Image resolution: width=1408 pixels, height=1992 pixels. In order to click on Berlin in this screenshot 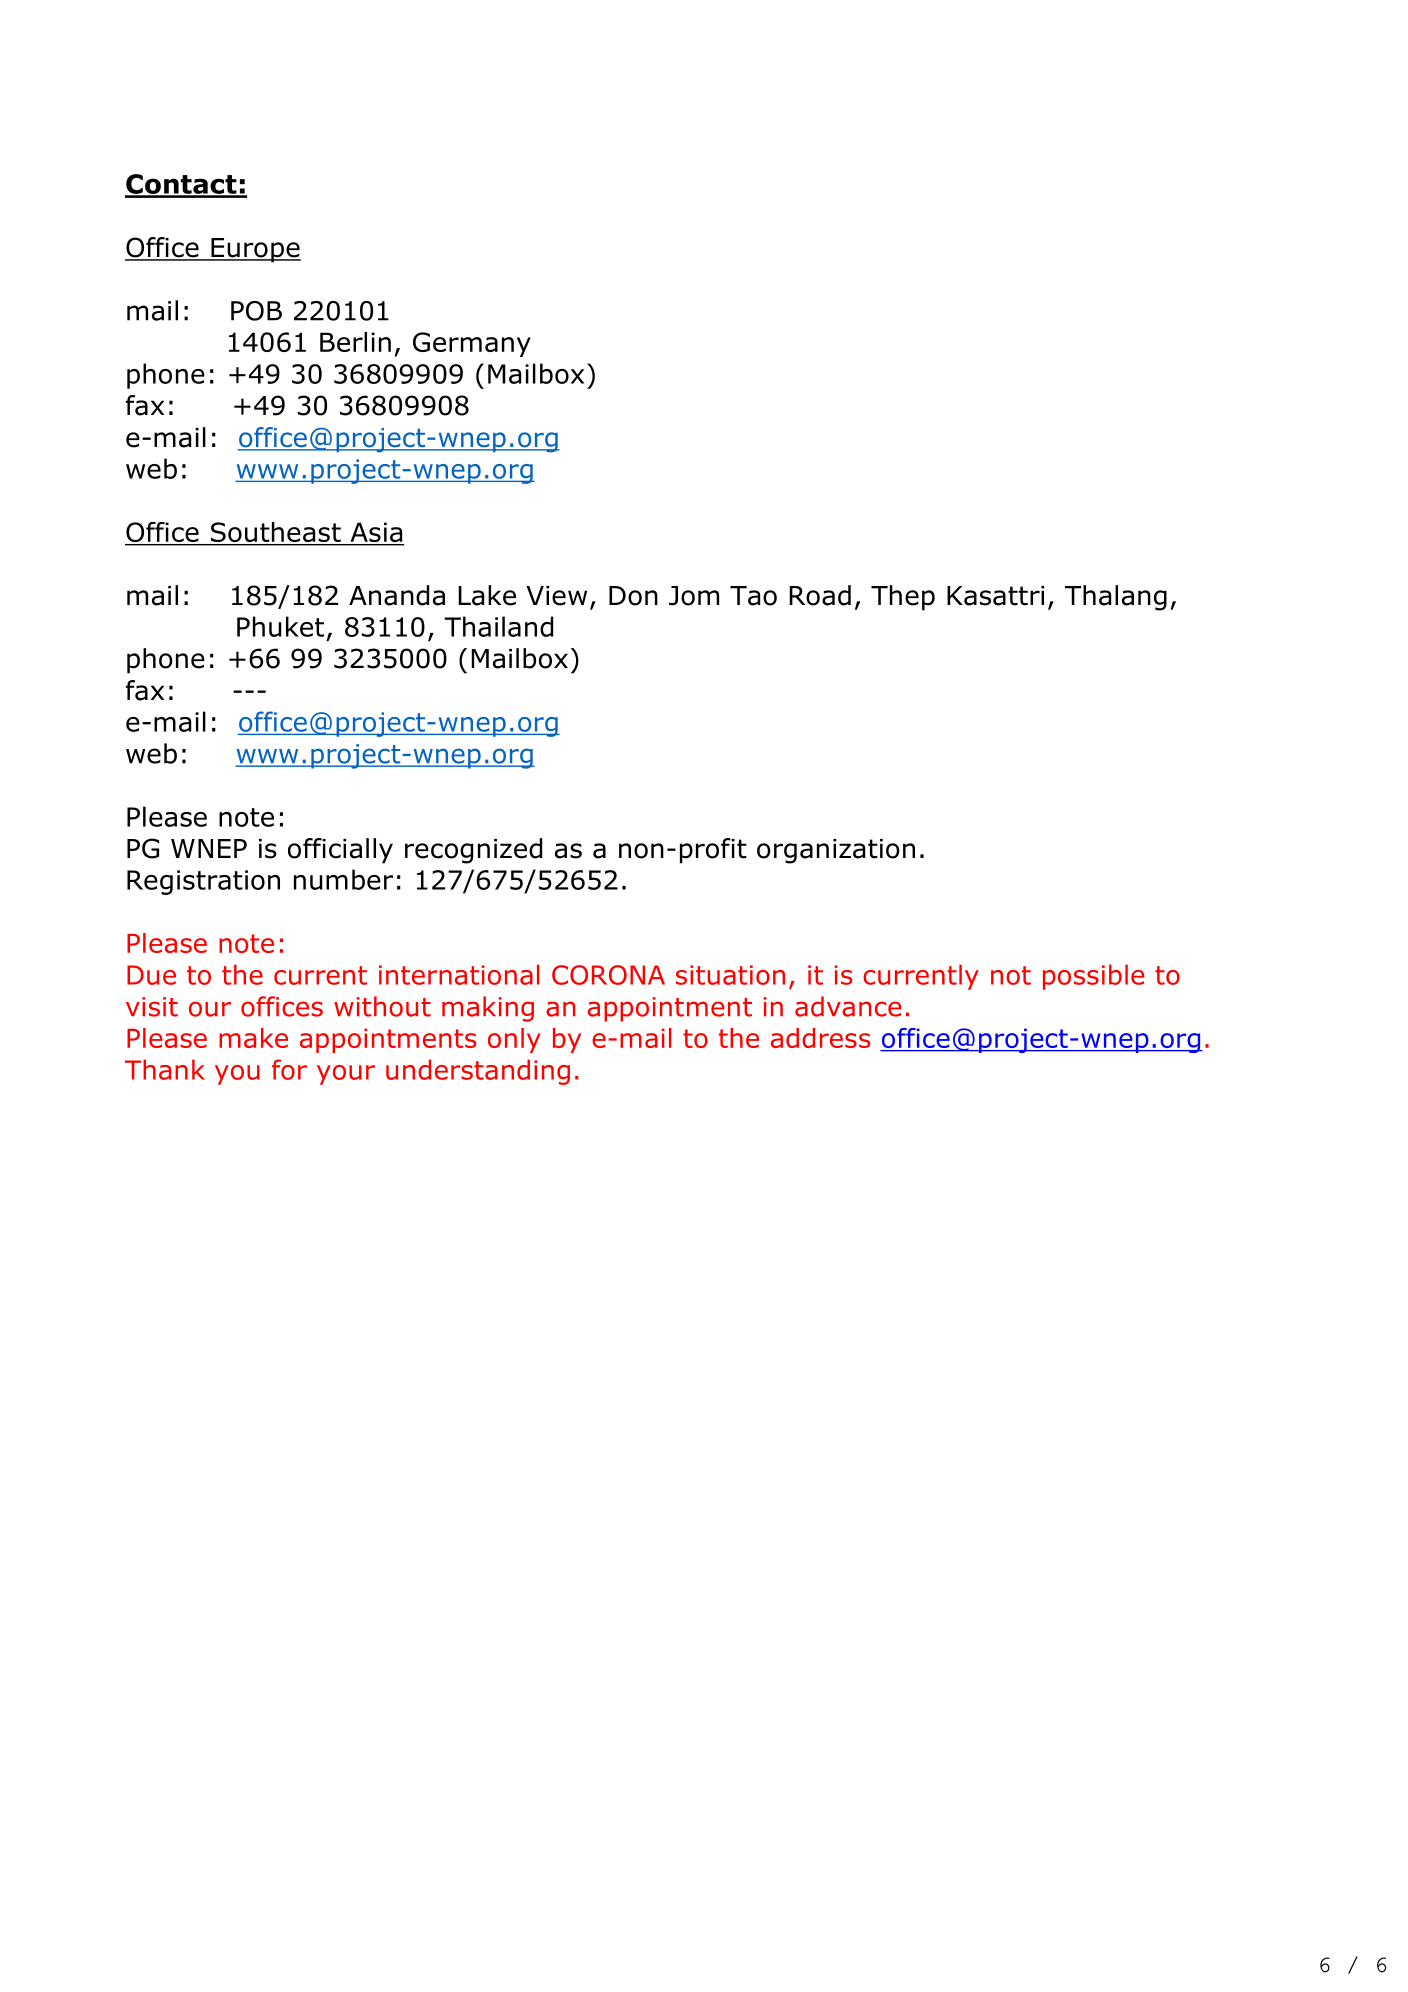, I will do `click(355, 342)`.
